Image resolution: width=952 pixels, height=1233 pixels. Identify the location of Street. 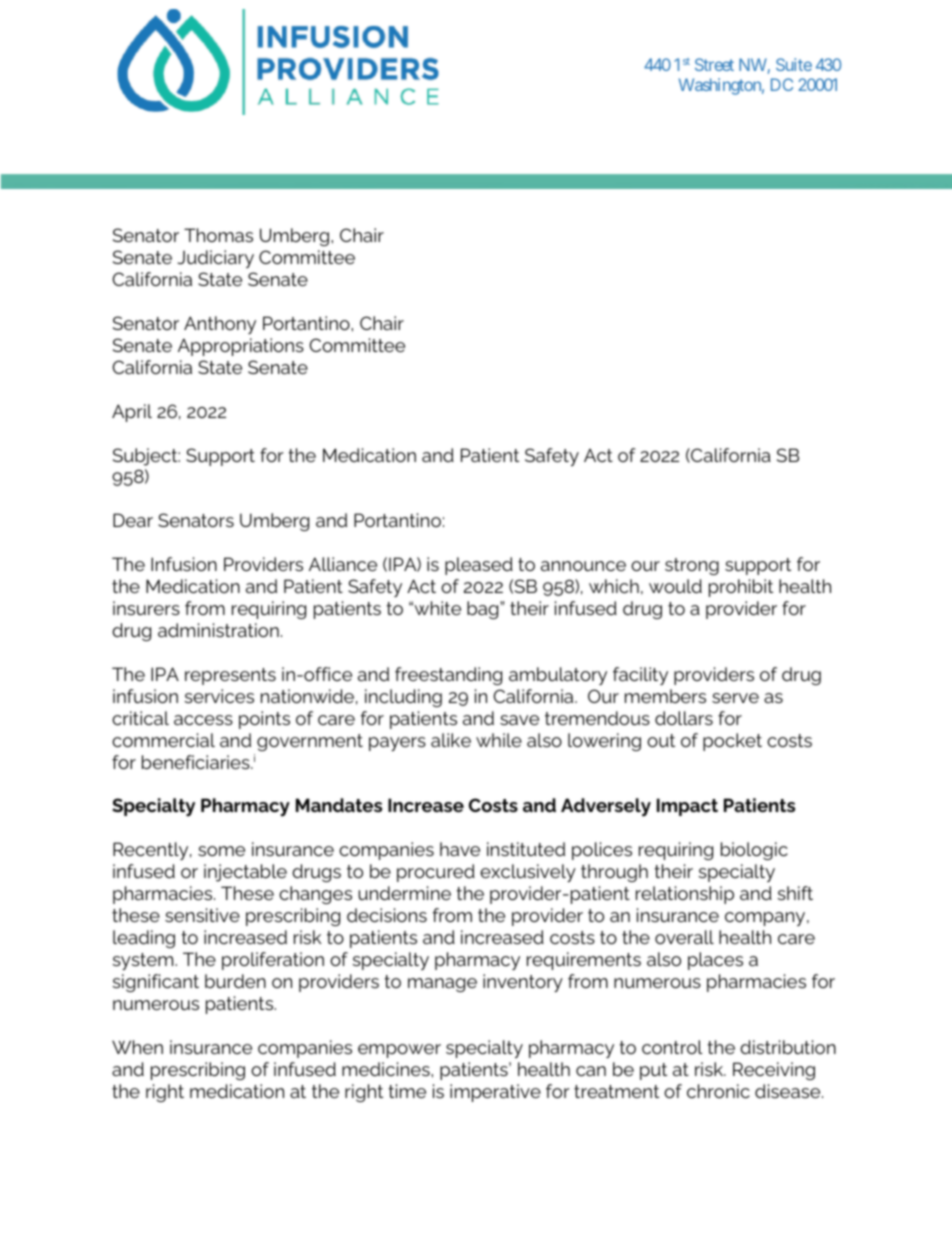
(714, 64).
